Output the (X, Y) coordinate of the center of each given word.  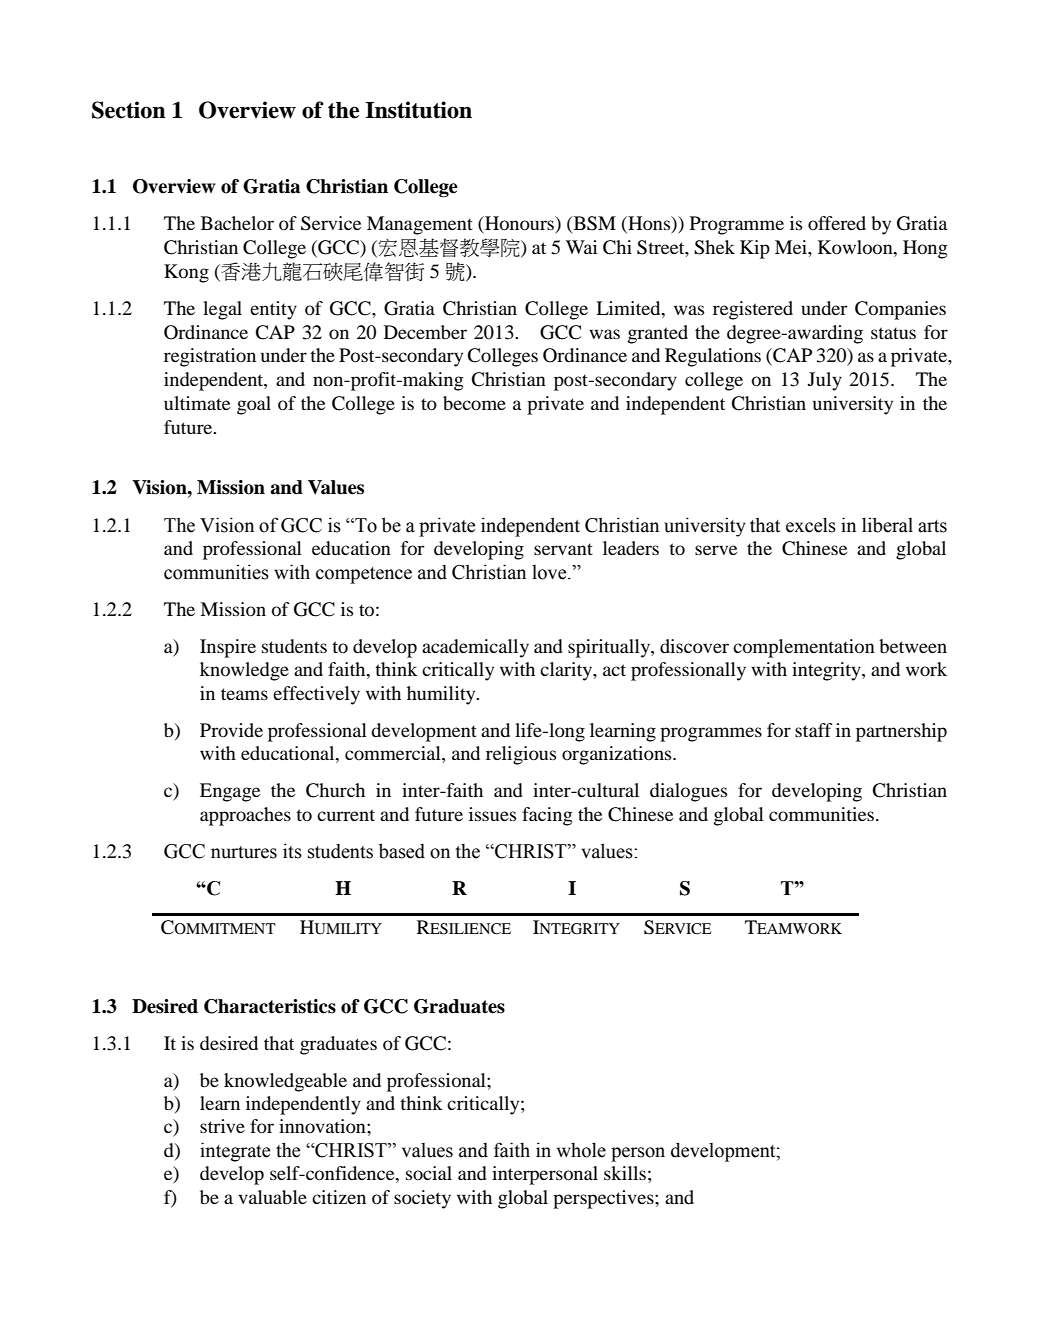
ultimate (197, 403)
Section (129, 110)
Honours (519, 224)
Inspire (228, 648)
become (474, 403)
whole (581, 1150)
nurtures (244, 852)
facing (547, 816)
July (825, 381)
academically (475, 648)
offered (837, 223)
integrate (235, 1152)
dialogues (688, 792)
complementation (804, 648)
